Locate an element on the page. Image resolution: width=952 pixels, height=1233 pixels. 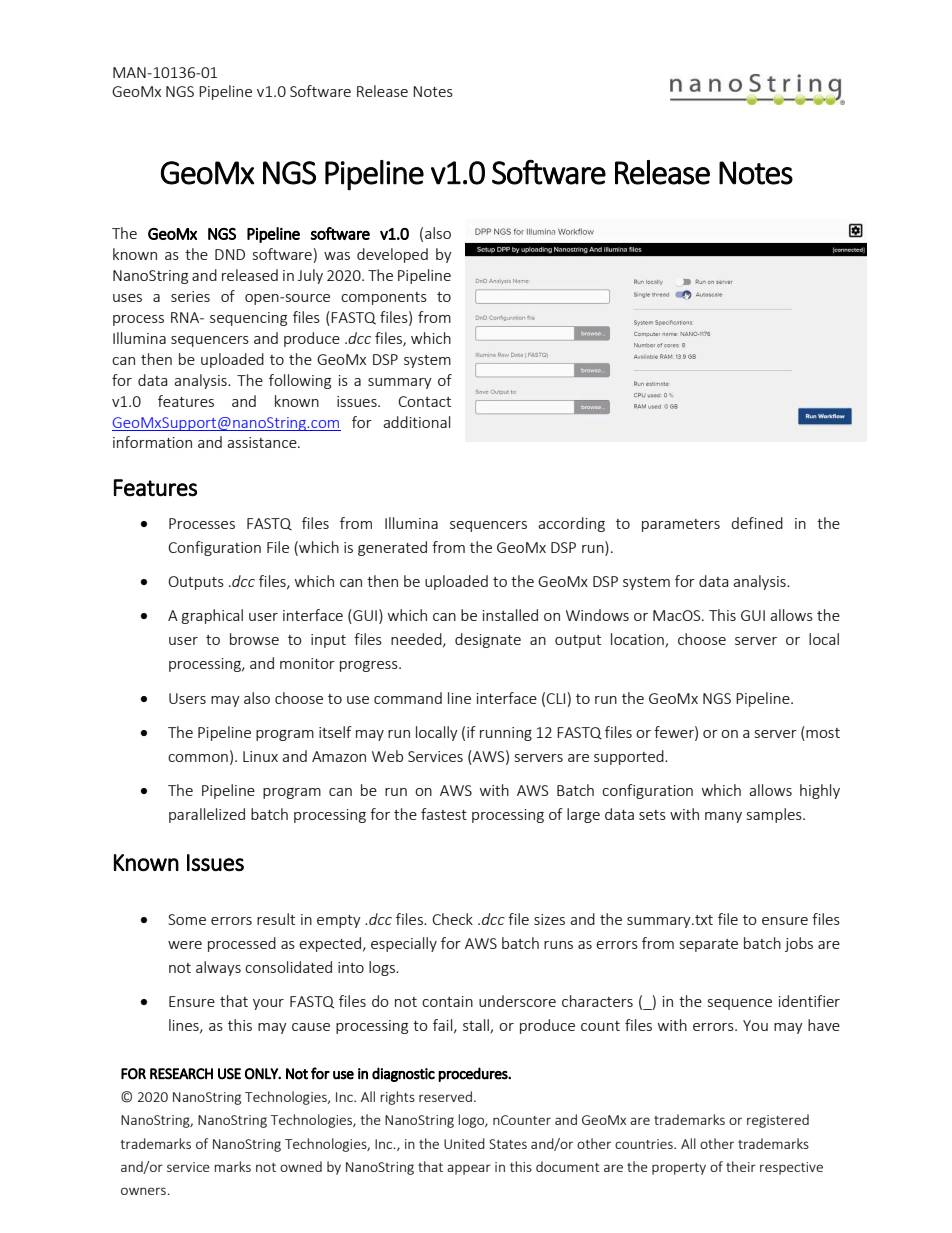
most is located at coordinates (822, 733).
